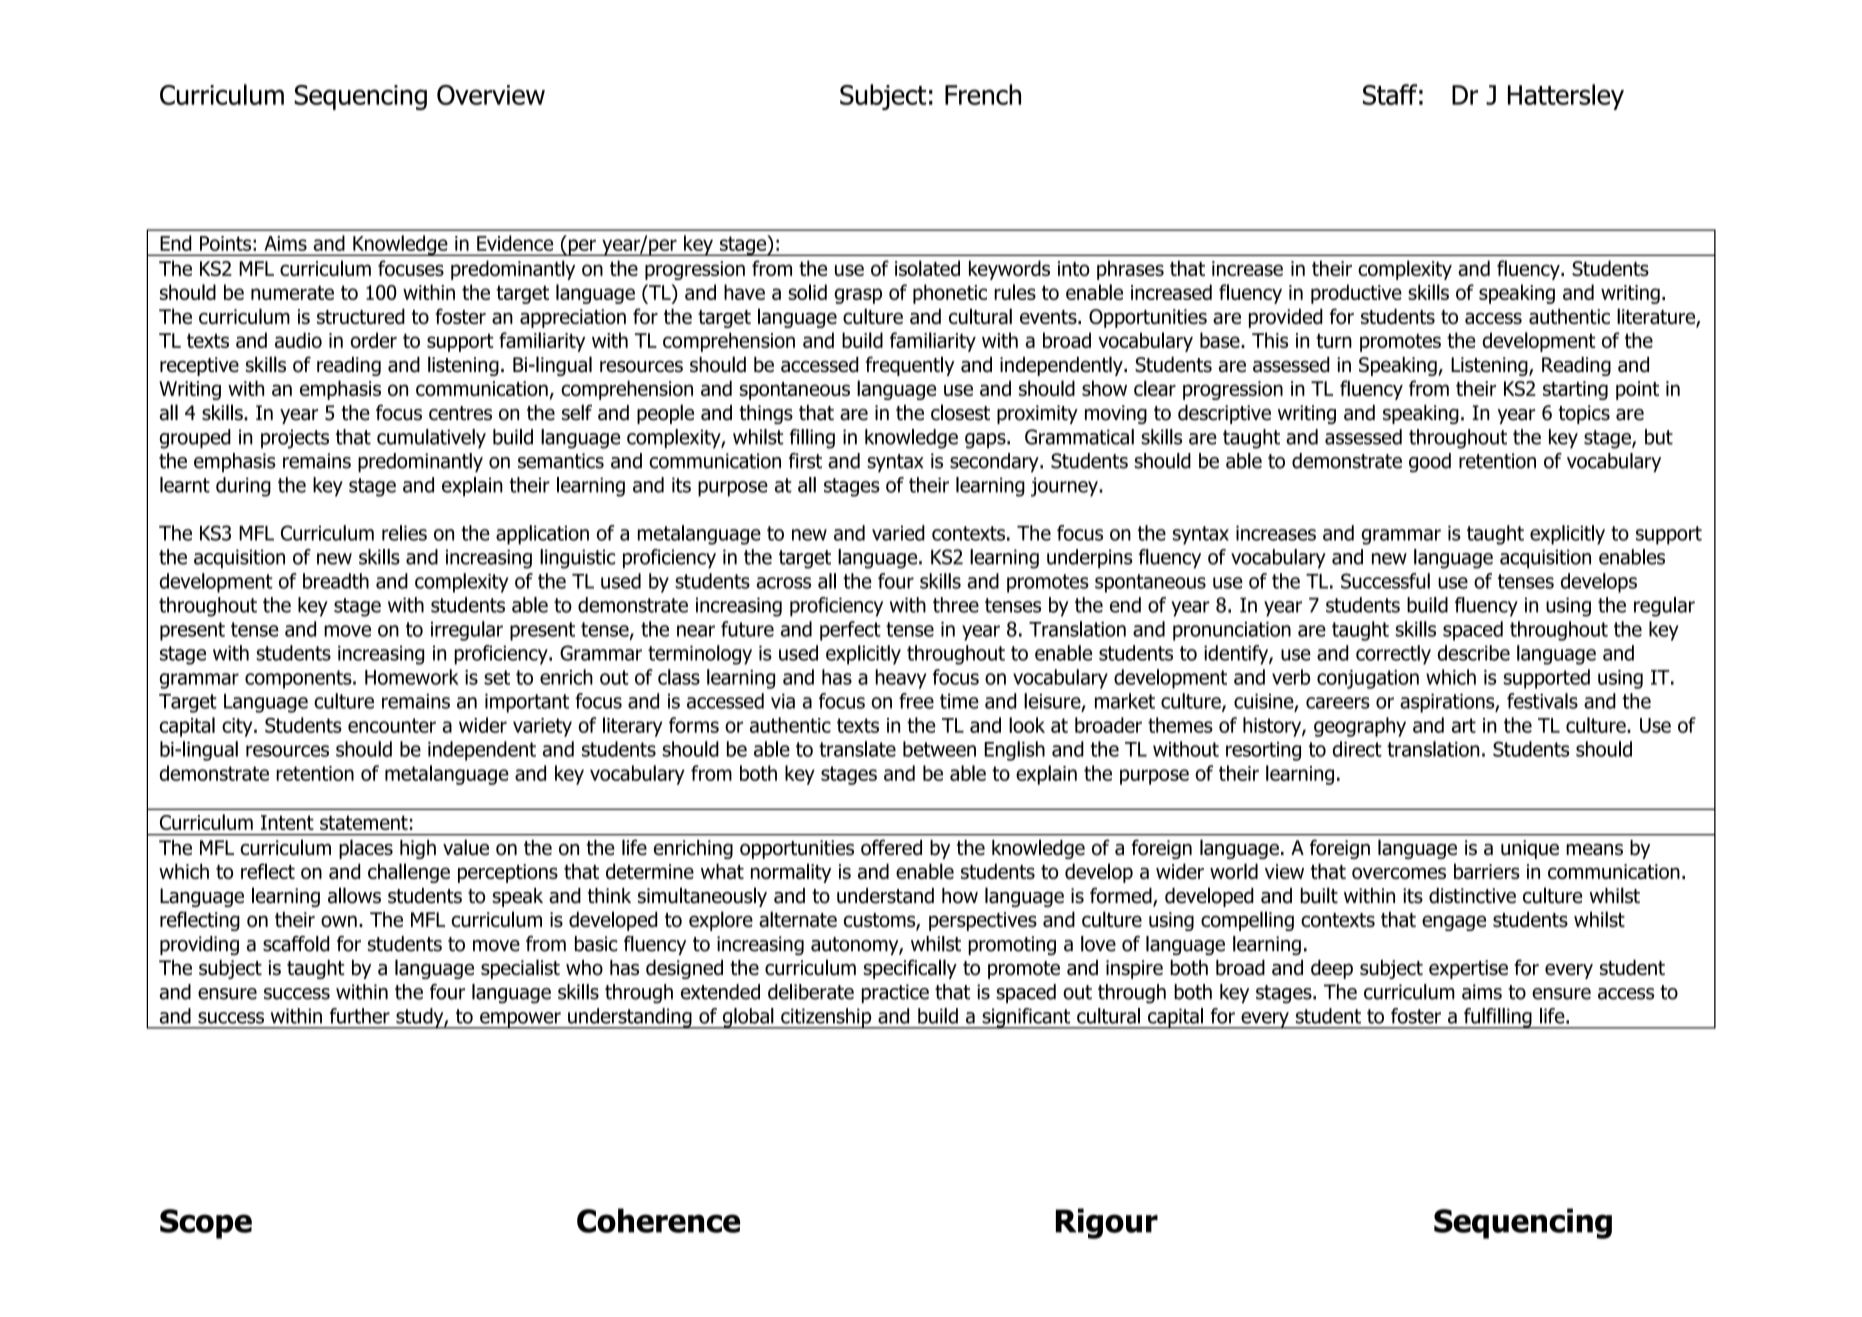 Image resolution: width=1862 pixels, height=1317 pixels. I want to click on heavy, so click(901, 679).
